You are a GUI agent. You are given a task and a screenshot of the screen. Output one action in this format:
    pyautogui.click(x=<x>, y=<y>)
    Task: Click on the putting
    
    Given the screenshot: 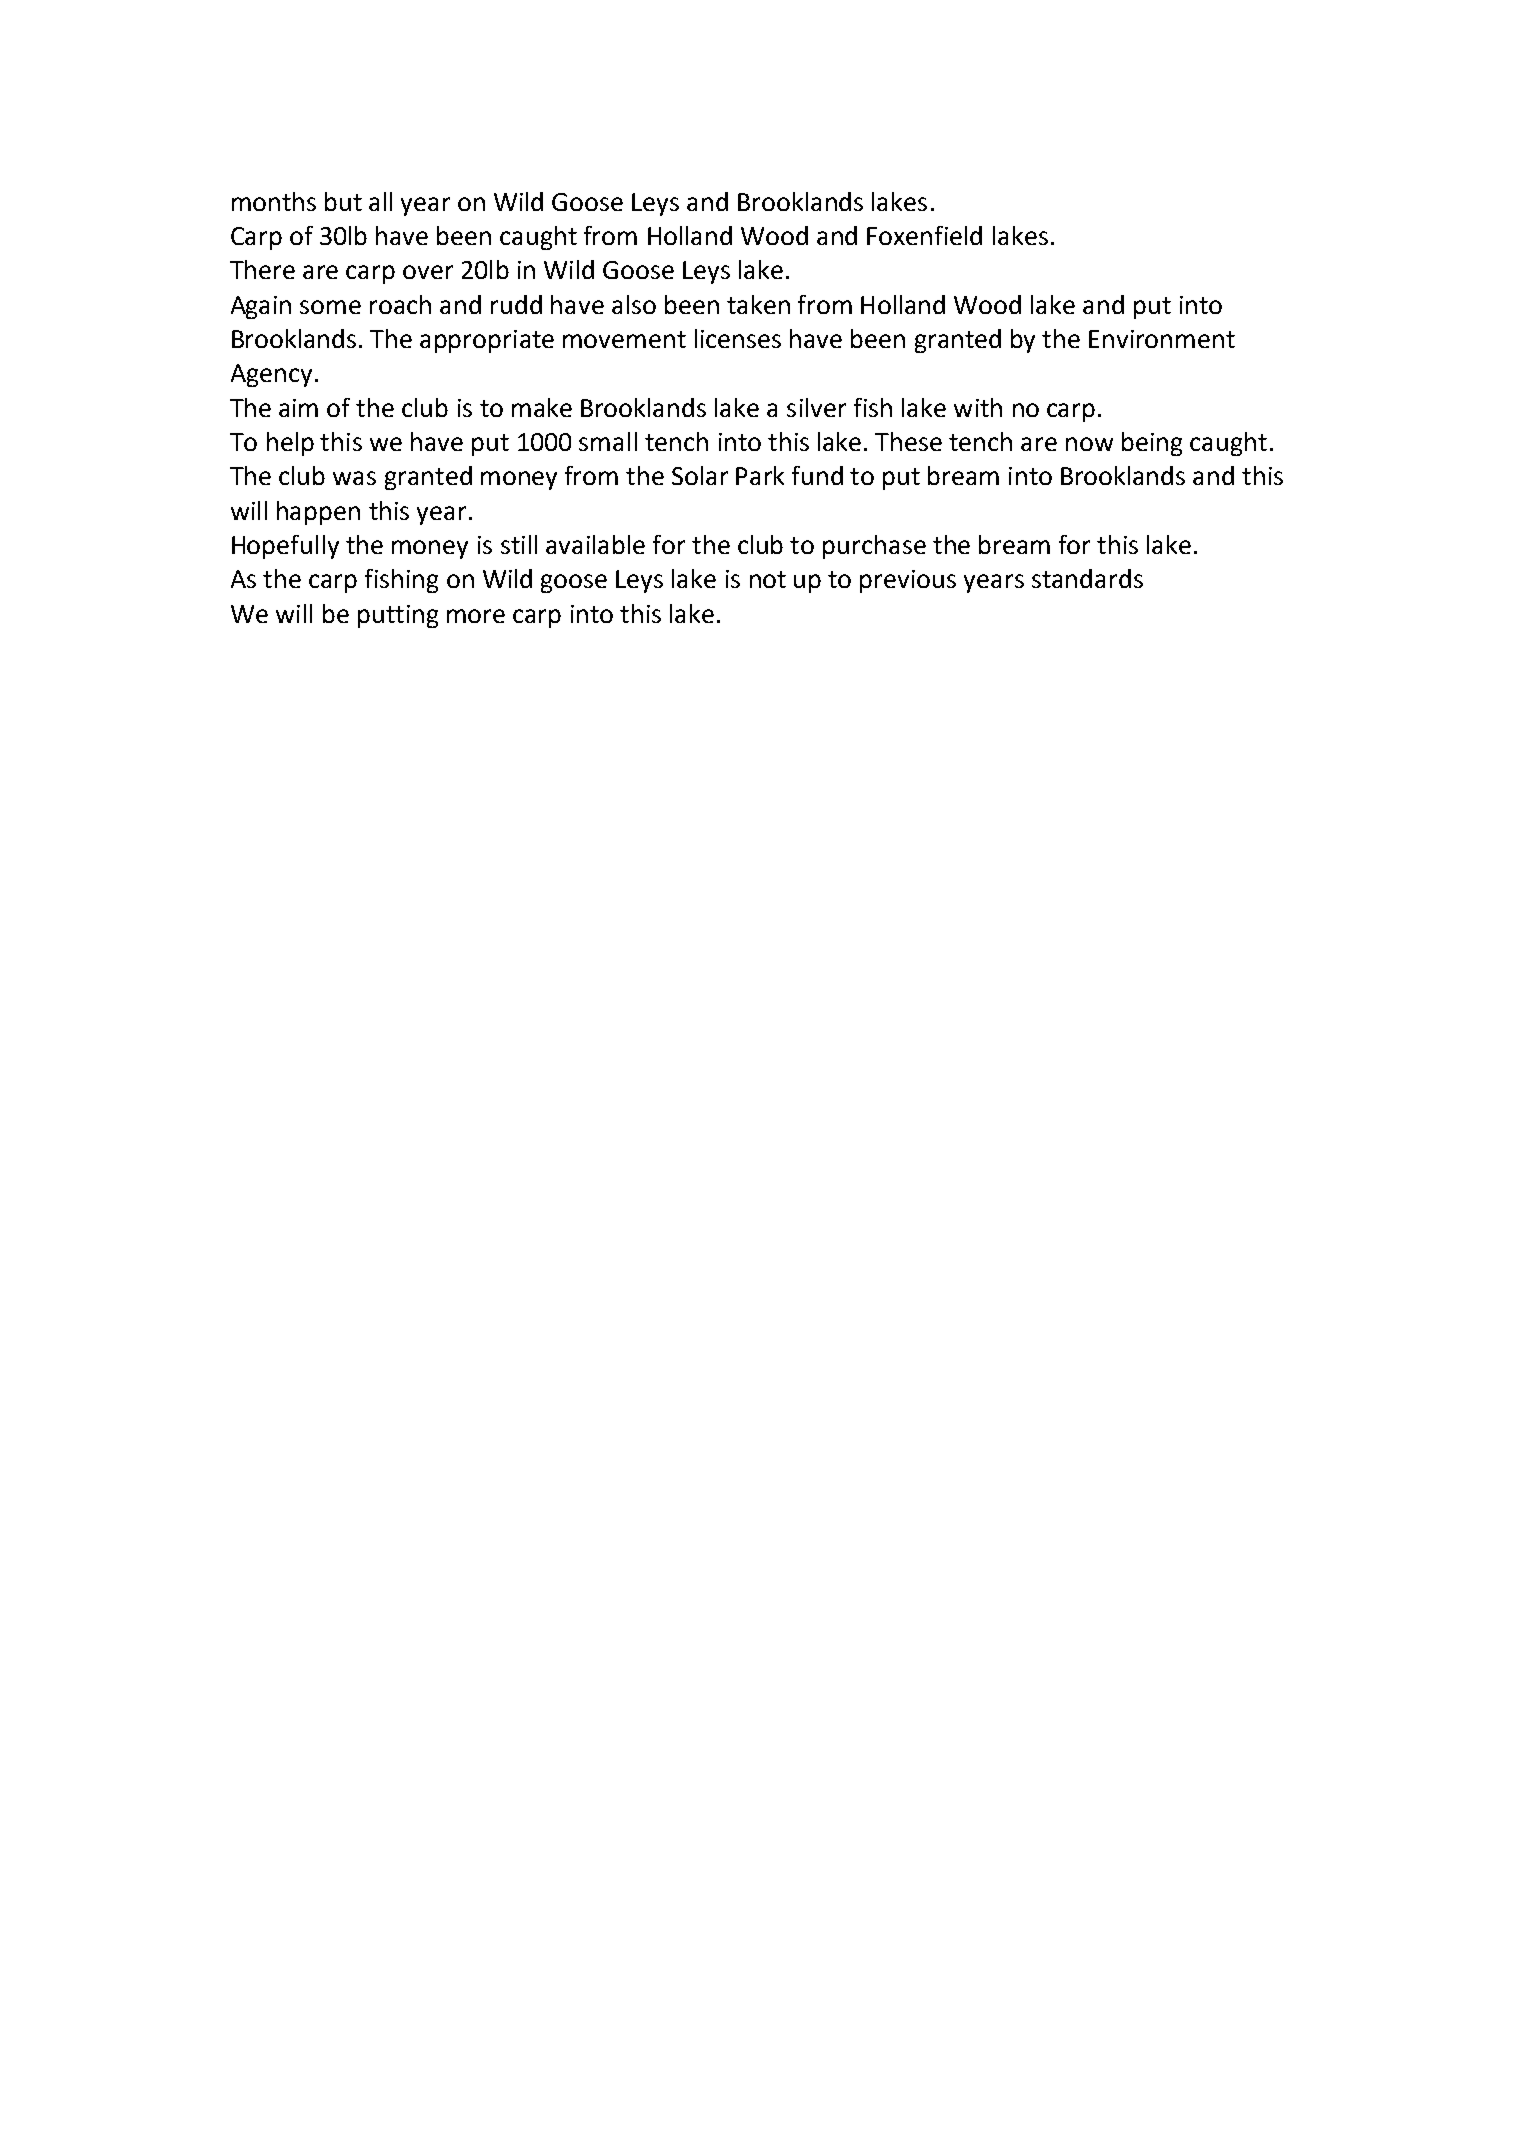 What is the action you would take?
    pyautogui.click(x=398, y=616)
